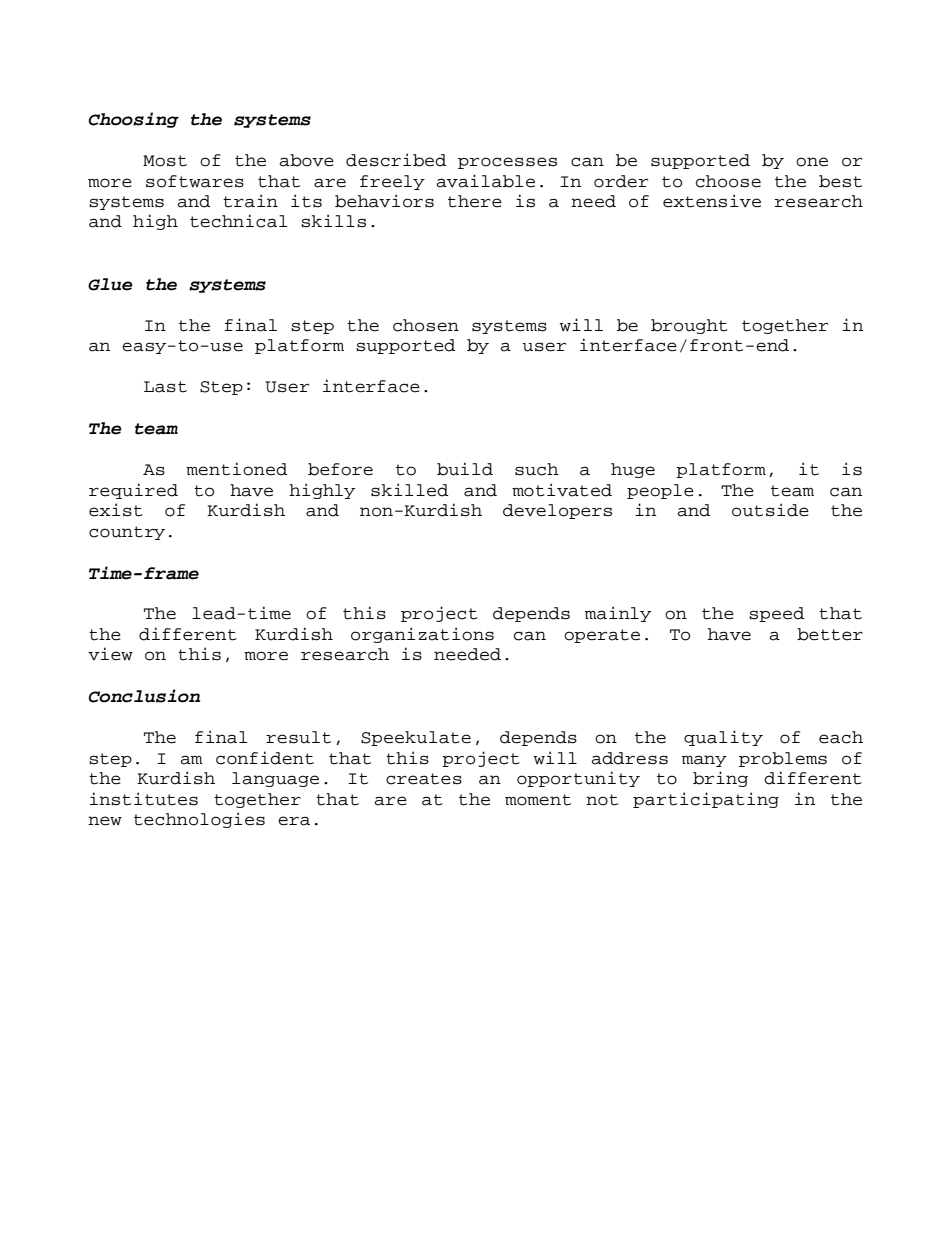 The width and height of the image is (952, 1233). What do you see at coordinates (830, 634) in the image?
I see `better` at bounding box center [830, 634].
